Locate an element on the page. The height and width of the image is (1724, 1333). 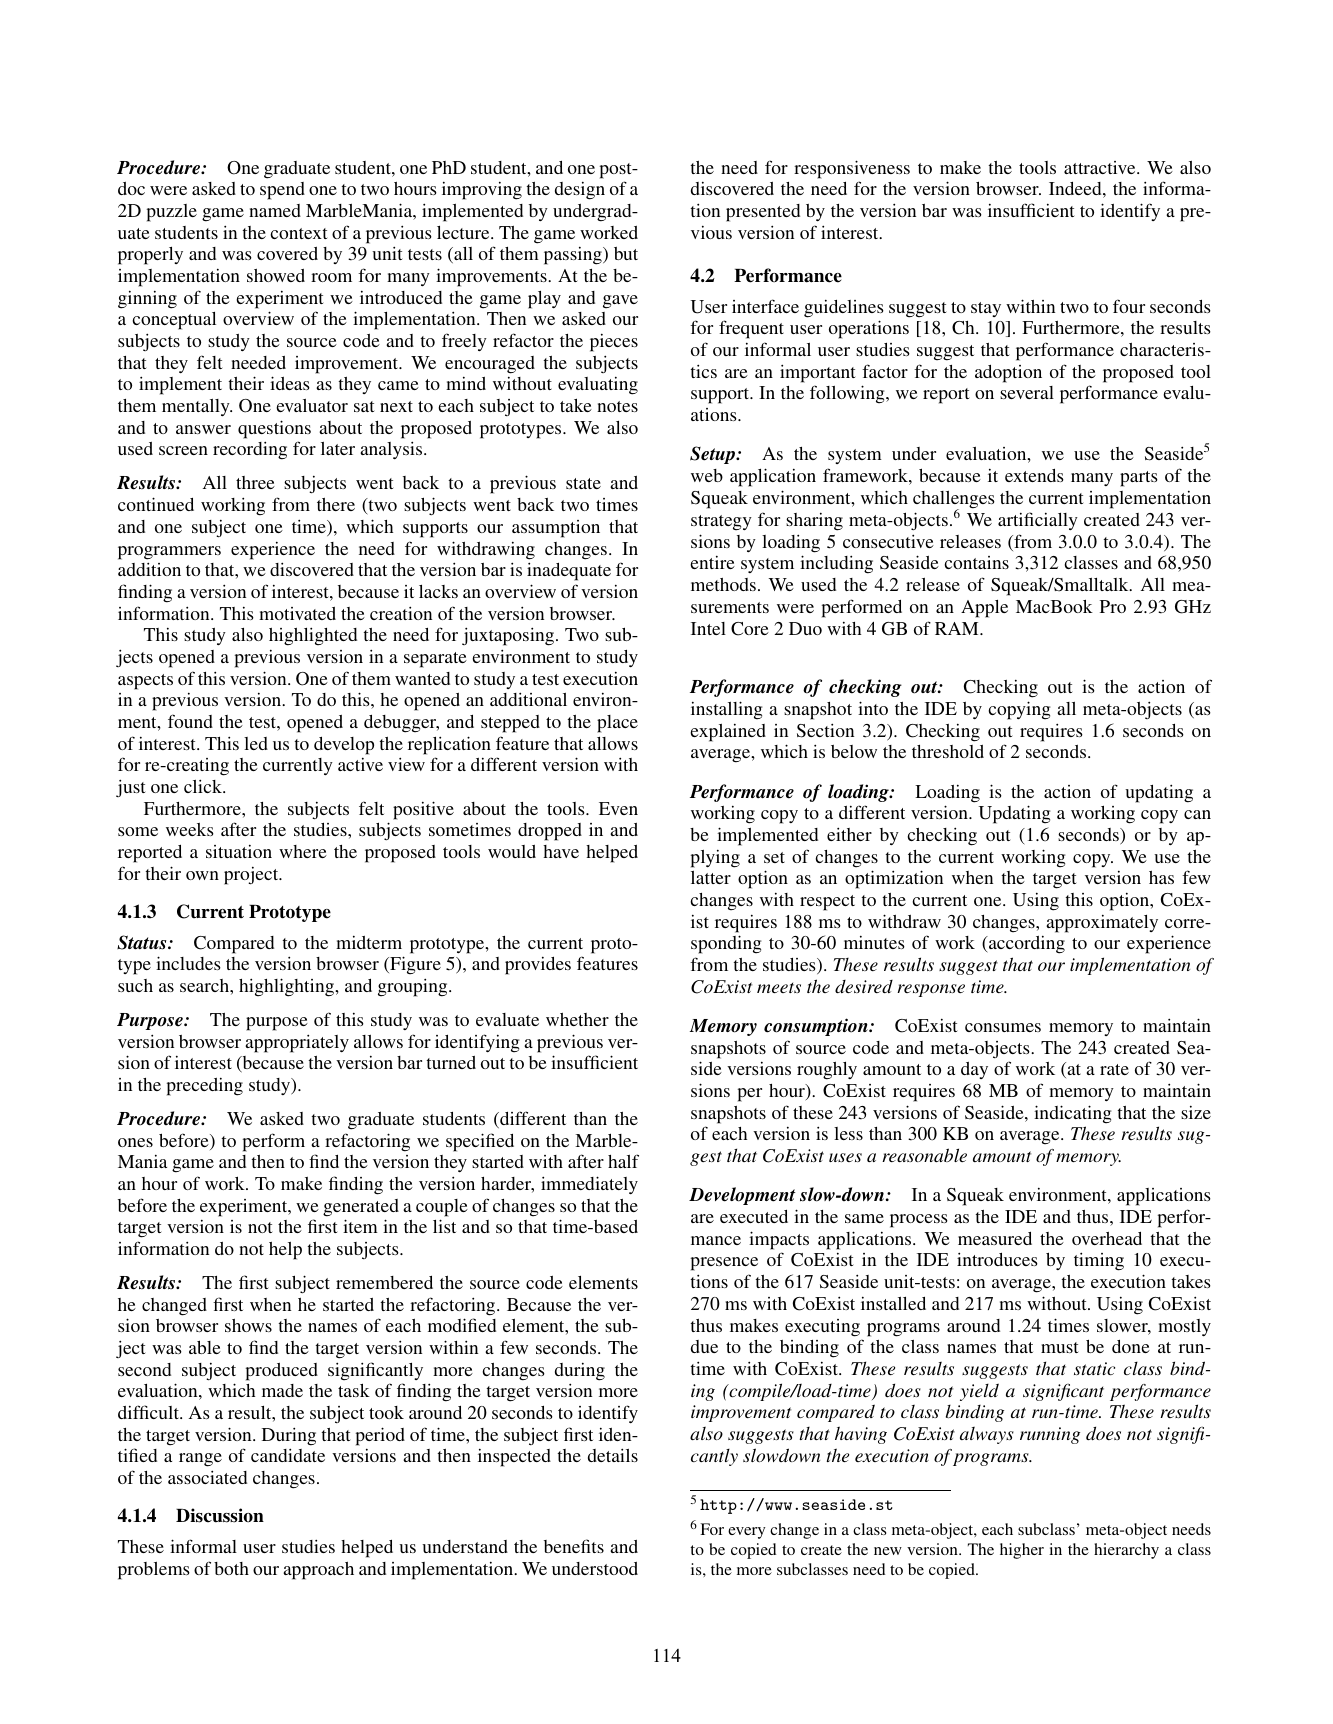
click is located at coordinates (204, 786).
